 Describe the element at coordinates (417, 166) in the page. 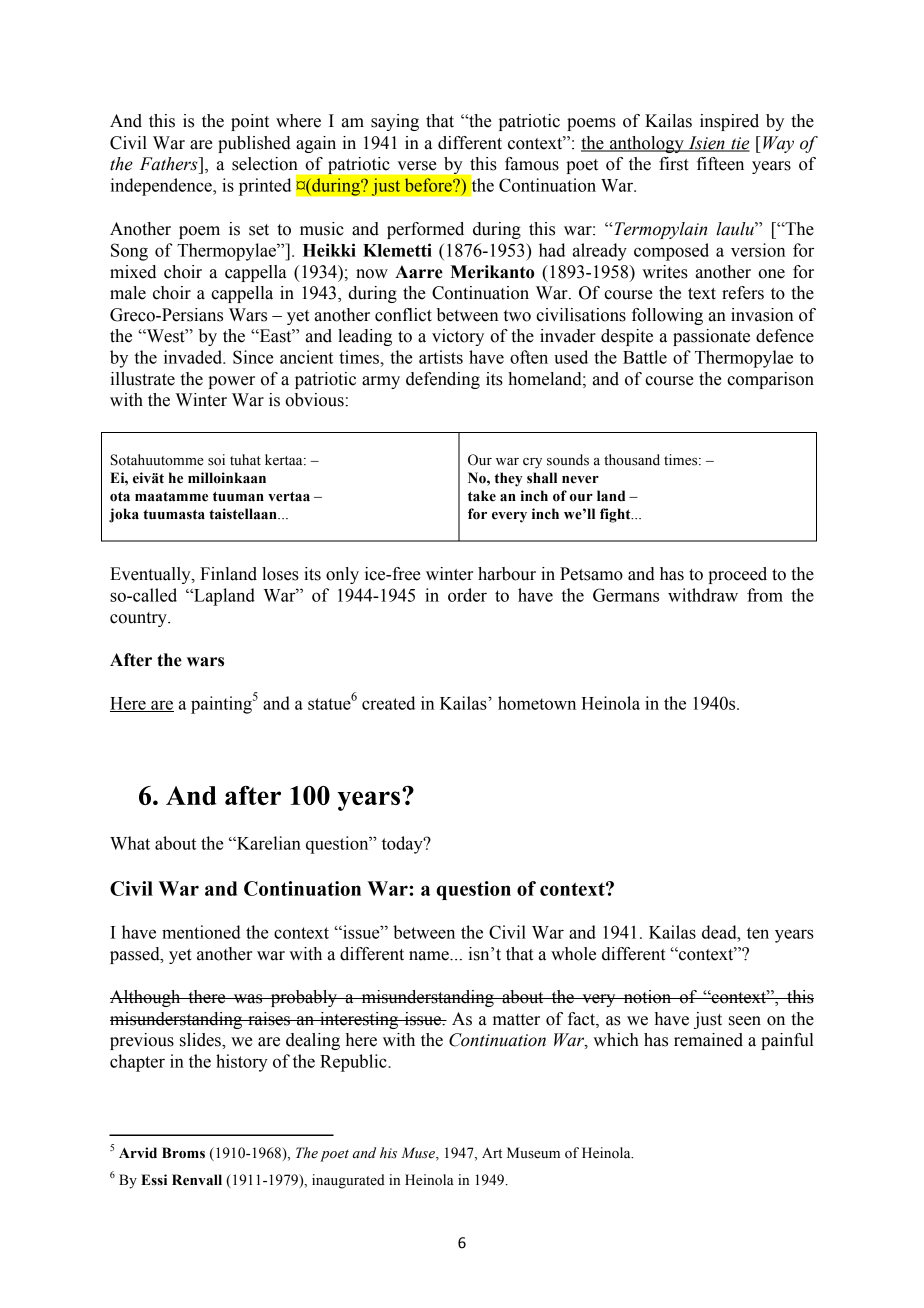

I see `verse` at that location.
